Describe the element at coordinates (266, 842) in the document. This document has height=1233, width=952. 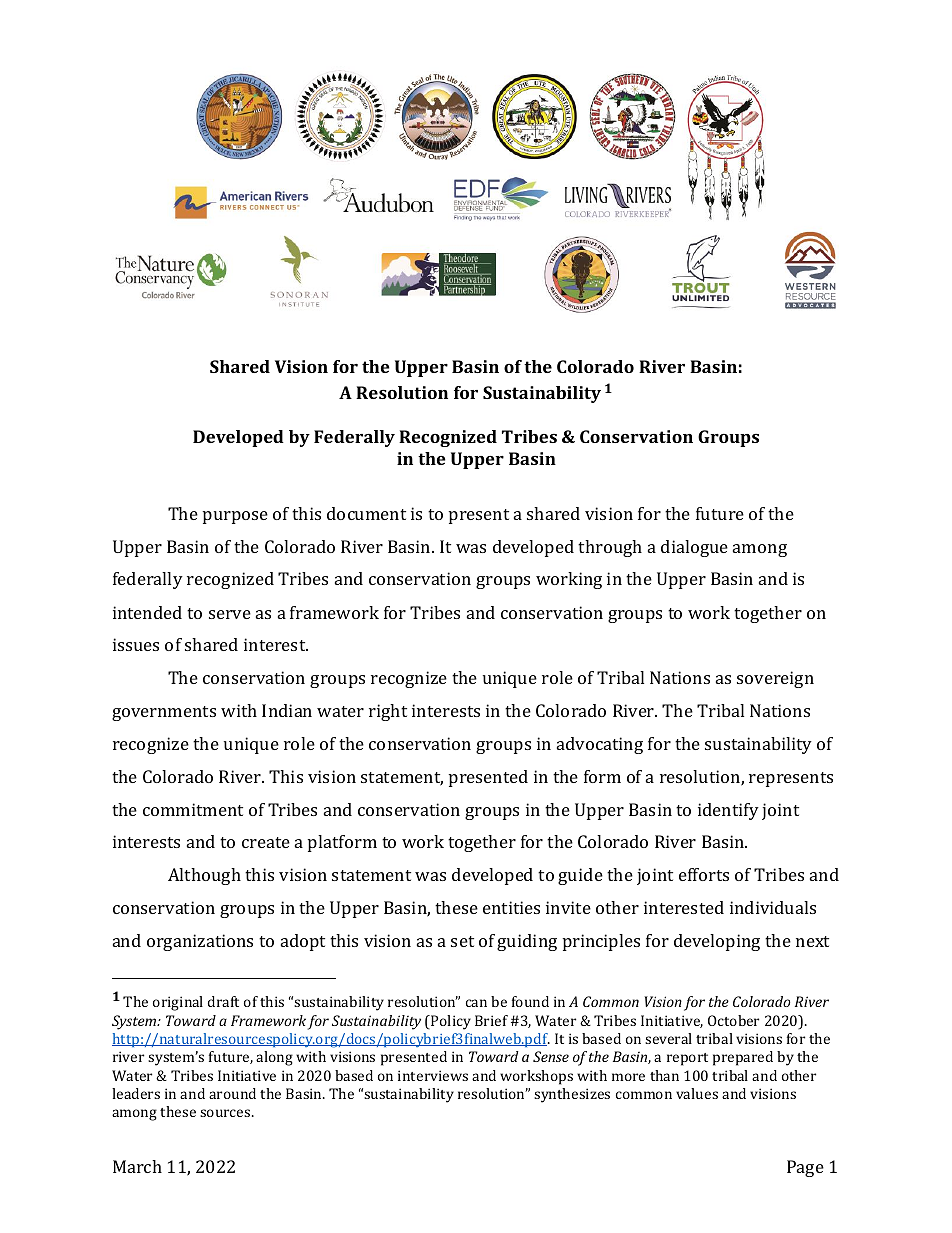
I see `create` at that location.
